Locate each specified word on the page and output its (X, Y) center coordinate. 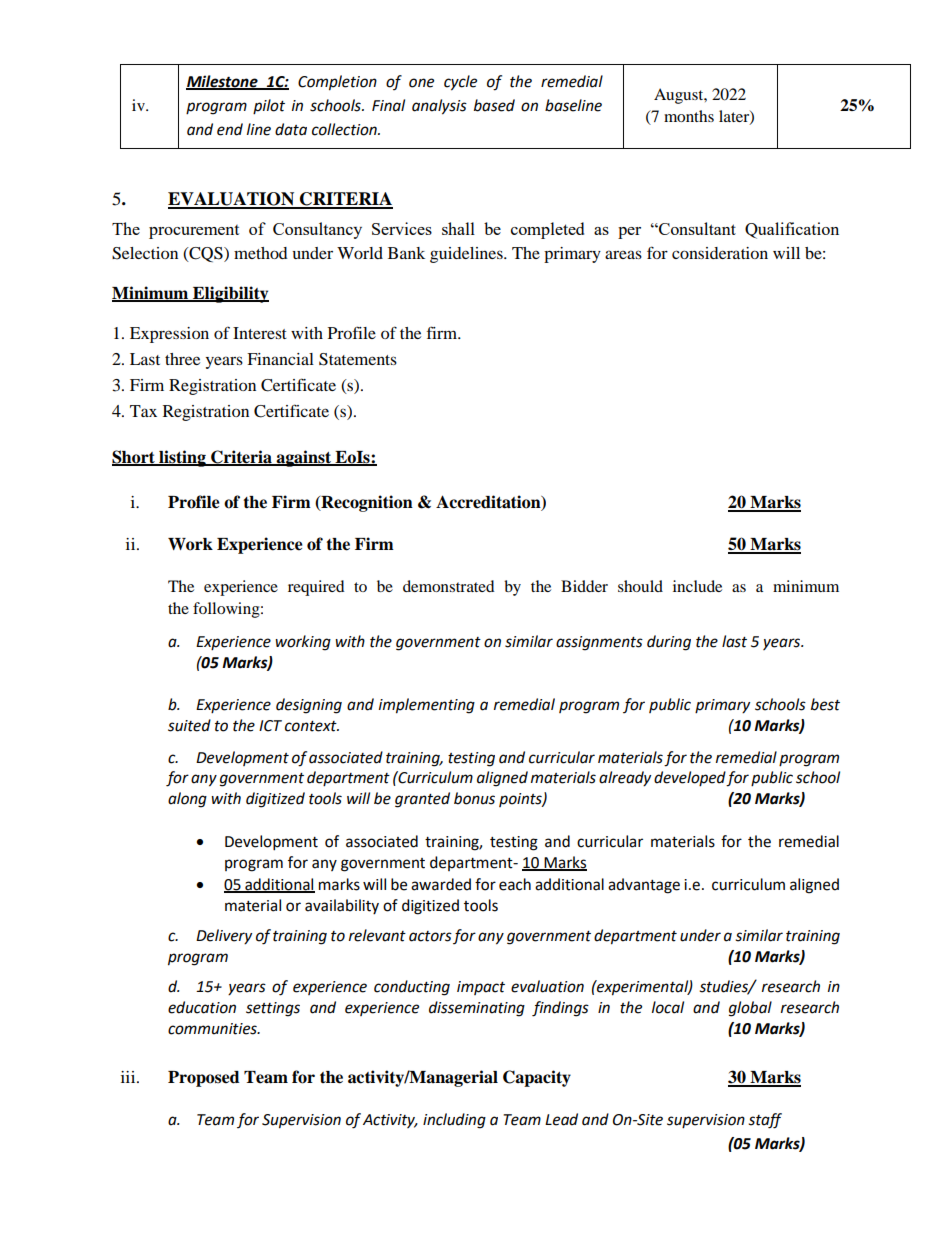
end (230, 129)
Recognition (366, 503)
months (689, 116)
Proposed (204, 1079)
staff (765, 1121)
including (454, 1121)
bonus (474, 798)
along (187, 800)
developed (690, 778)
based (494, 105)
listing (182, 458)
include (697, 586)
